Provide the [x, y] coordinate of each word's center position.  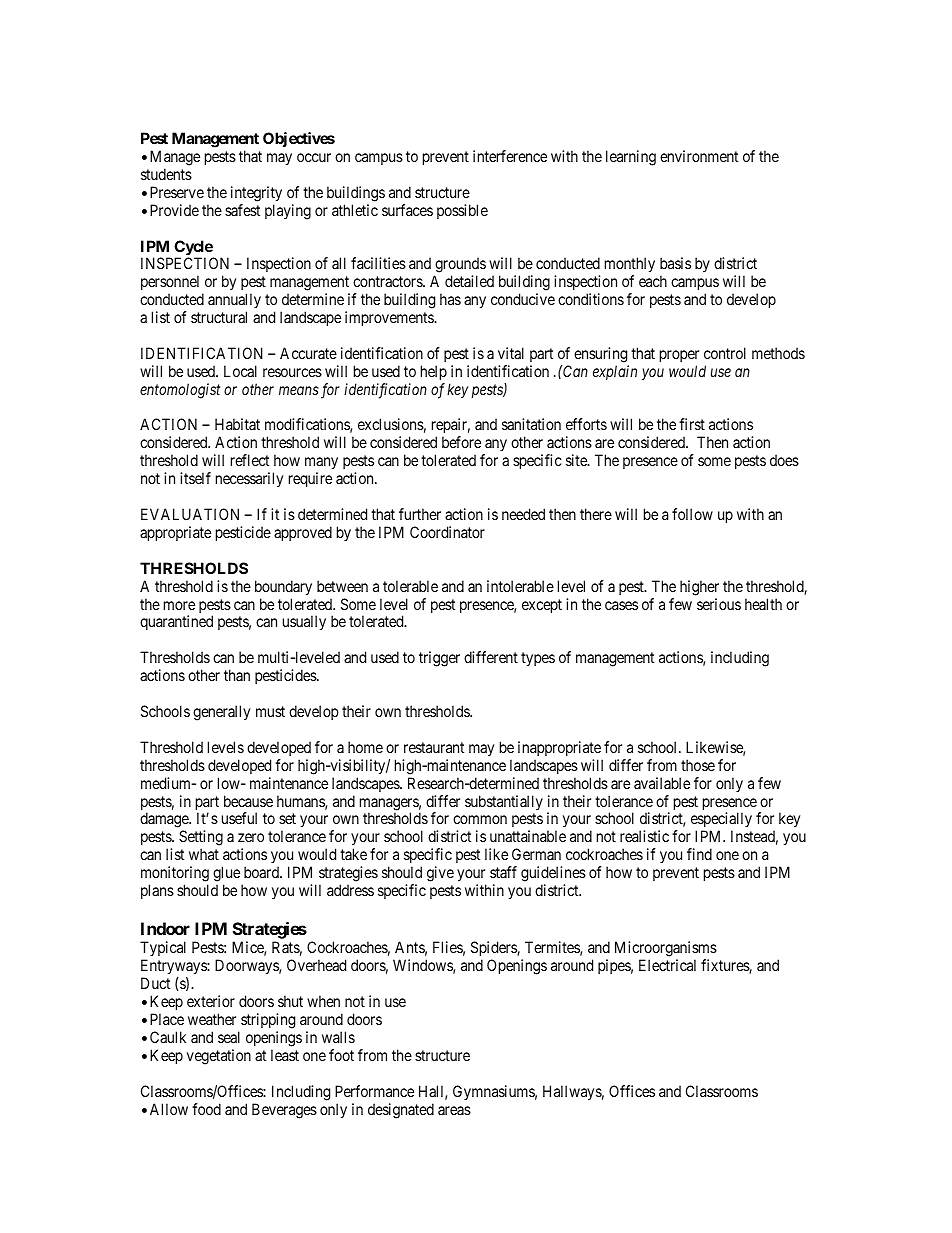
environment [699, 156]
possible [462, 211]
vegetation [219, 1057]
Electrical [667, 965]
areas [454, 1110]
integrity [256, 194]
